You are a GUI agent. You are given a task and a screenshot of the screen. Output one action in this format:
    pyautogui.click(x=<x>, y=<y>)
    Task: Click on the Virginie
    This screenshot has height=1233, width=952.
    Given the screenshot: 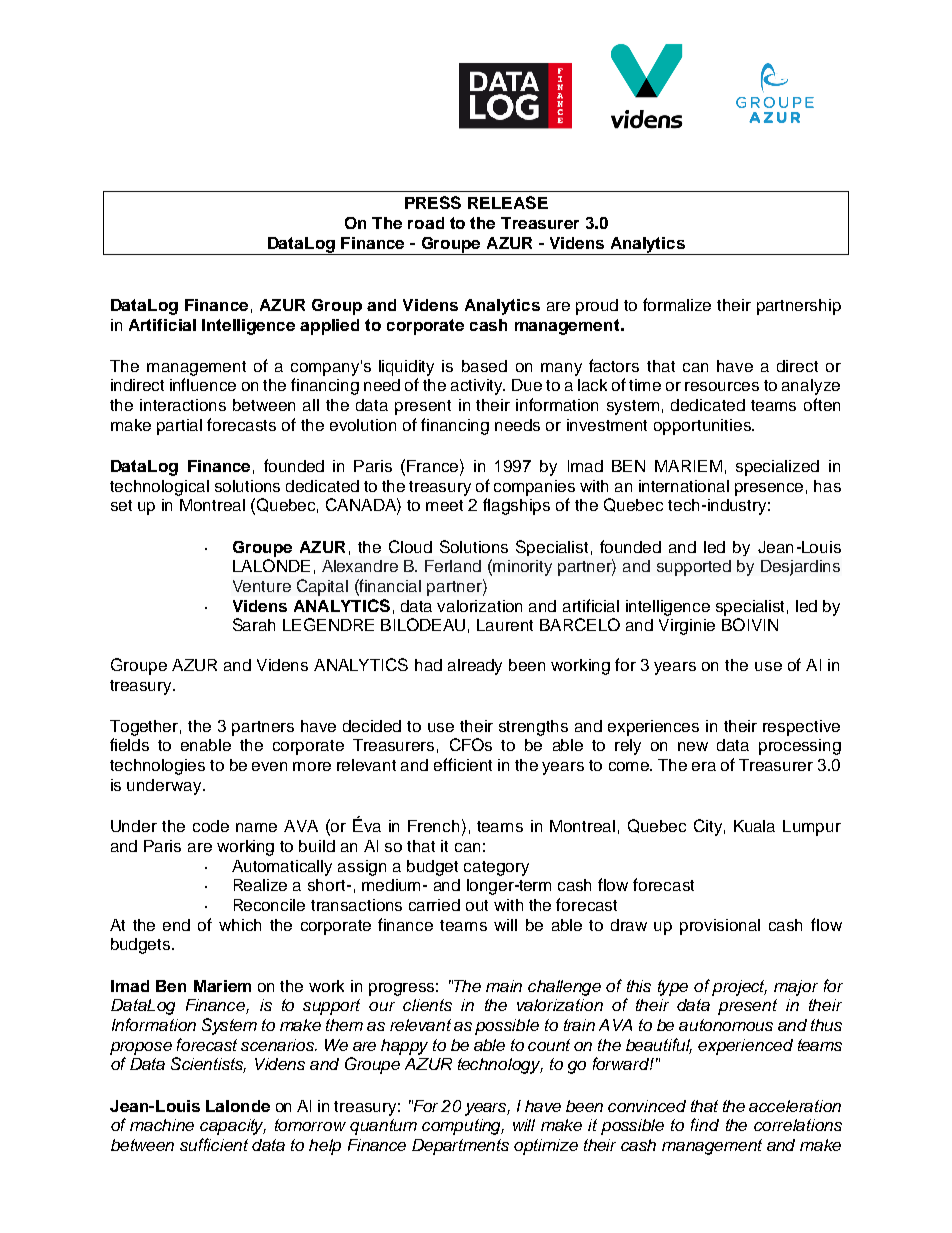 What is the action you would take?
    pyautogui.click(x=687, y=627)
